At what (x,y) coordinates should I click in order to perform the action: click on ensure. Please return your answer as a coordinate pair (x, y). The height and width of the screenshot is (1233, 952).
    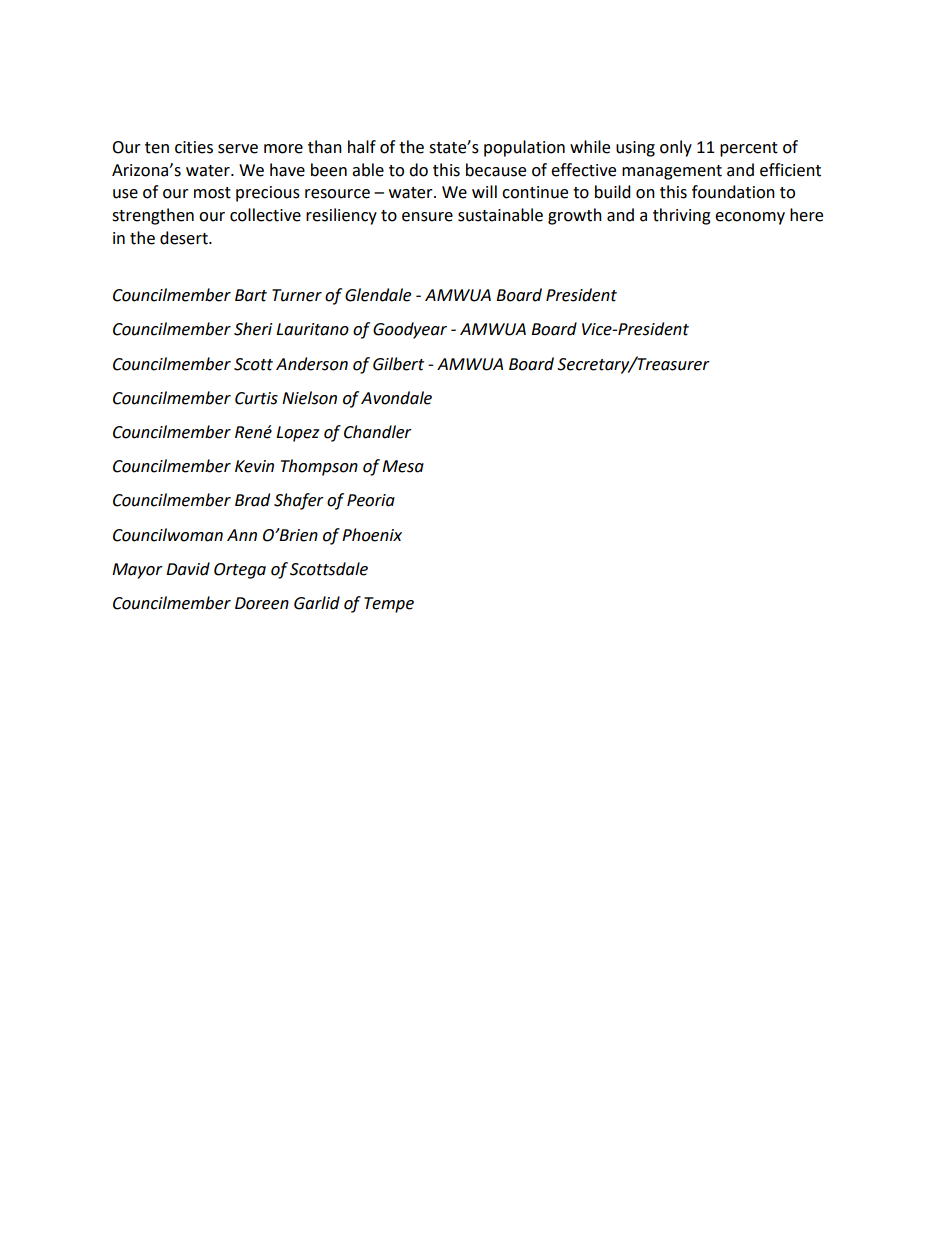
    Looking at the image, I should click on (427, 217).
